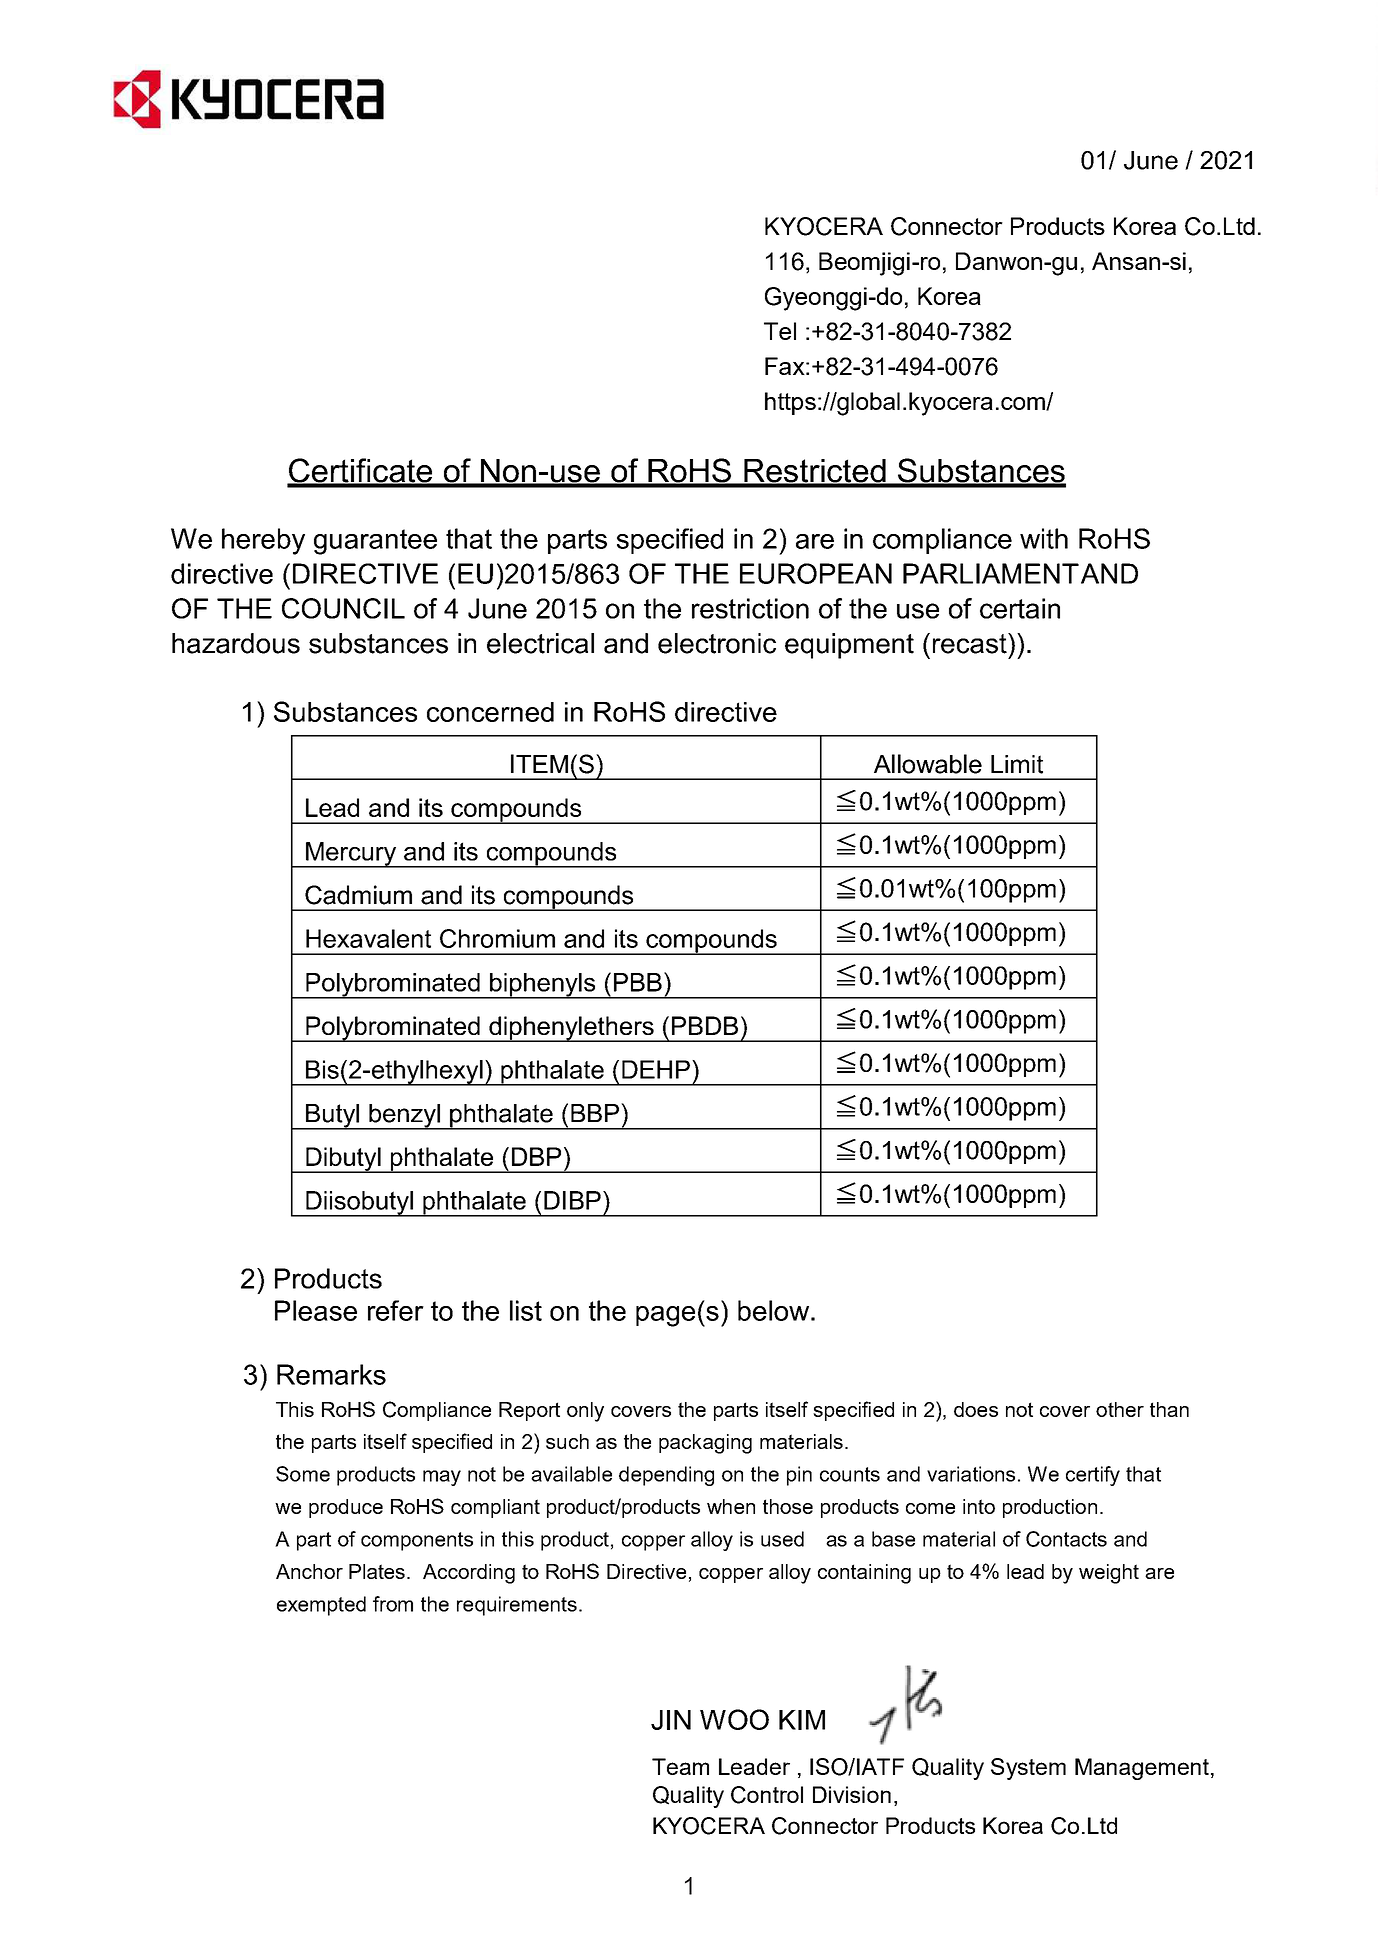  I want to click on Allowable, so click(928, 764).
